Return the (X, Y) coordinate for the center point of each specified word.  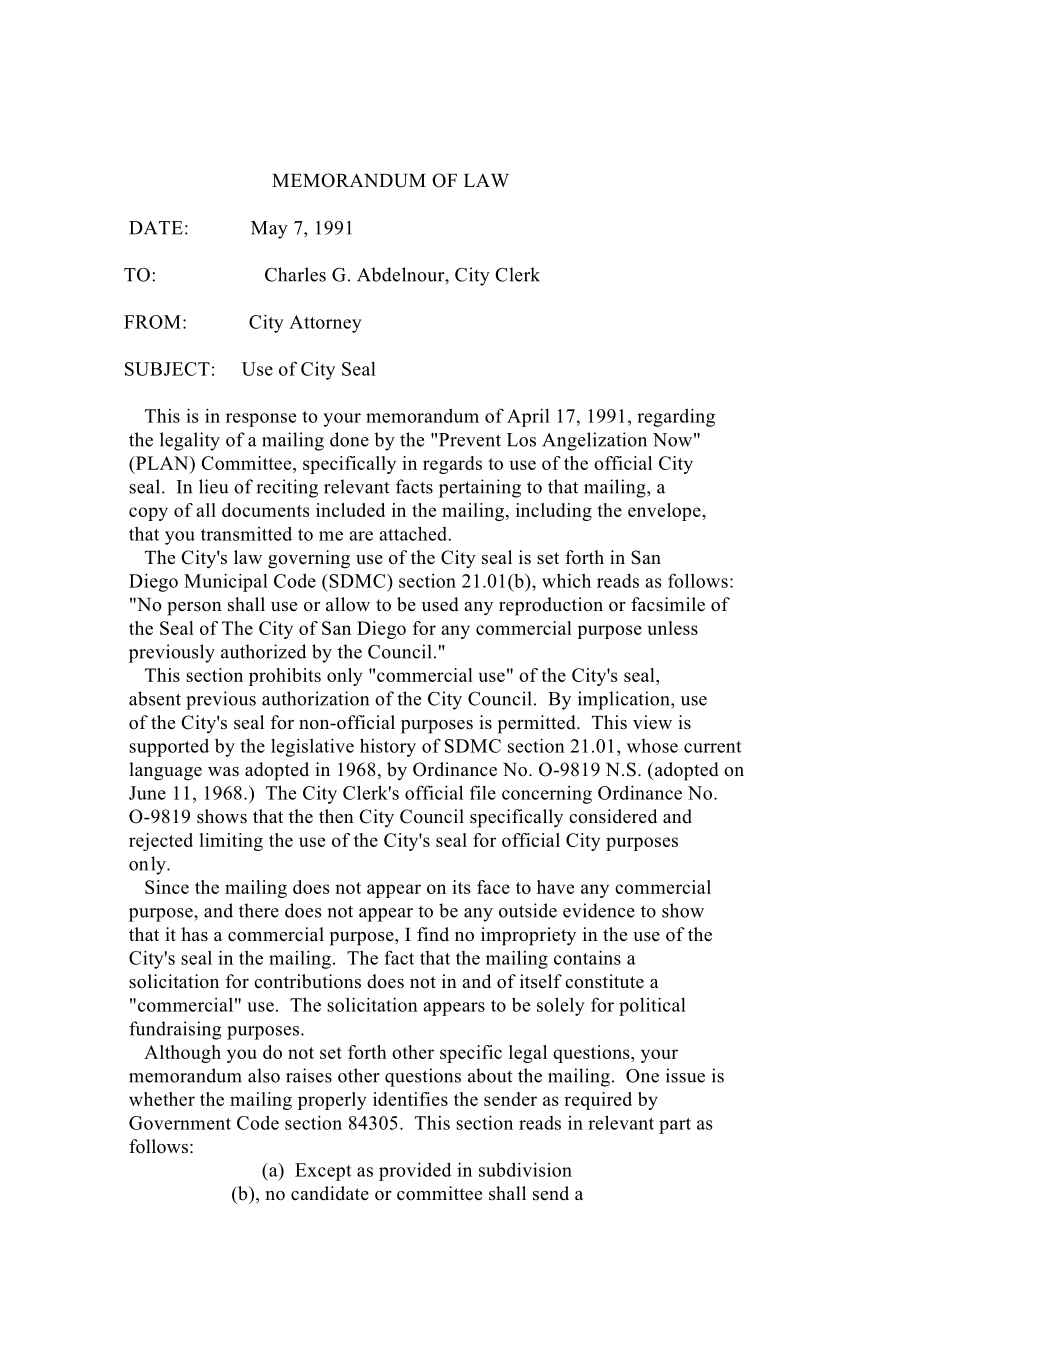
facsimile (668, 604)
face (493, 887)
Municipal (226, 582)
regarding (676, 417)
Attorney (325, 324)
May (269, 230)
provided (415, 1171)
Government (180, 1123)
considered (613, 816)
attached (414, 533)
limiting (231, 842)
